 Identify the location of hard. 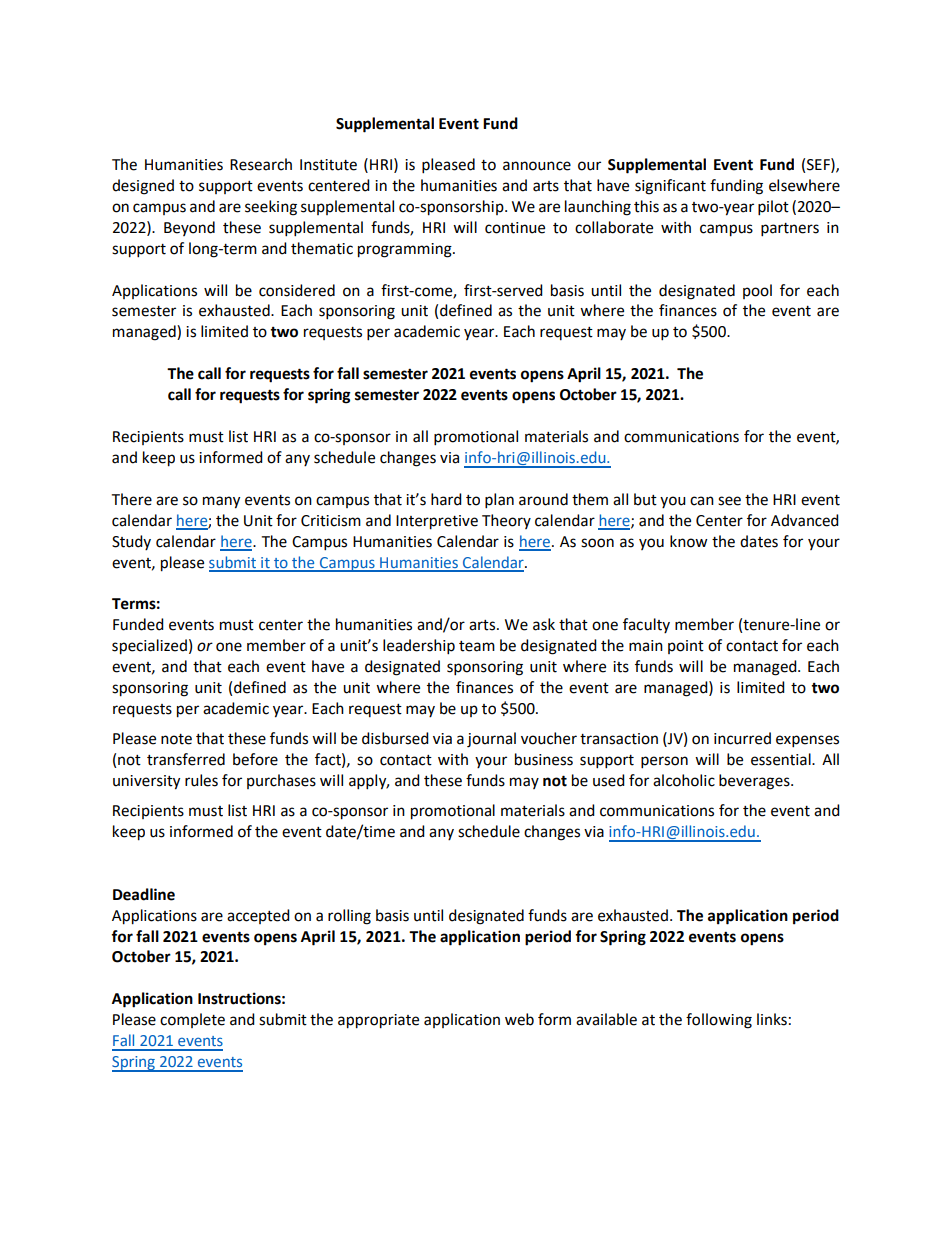
(446, 499).
